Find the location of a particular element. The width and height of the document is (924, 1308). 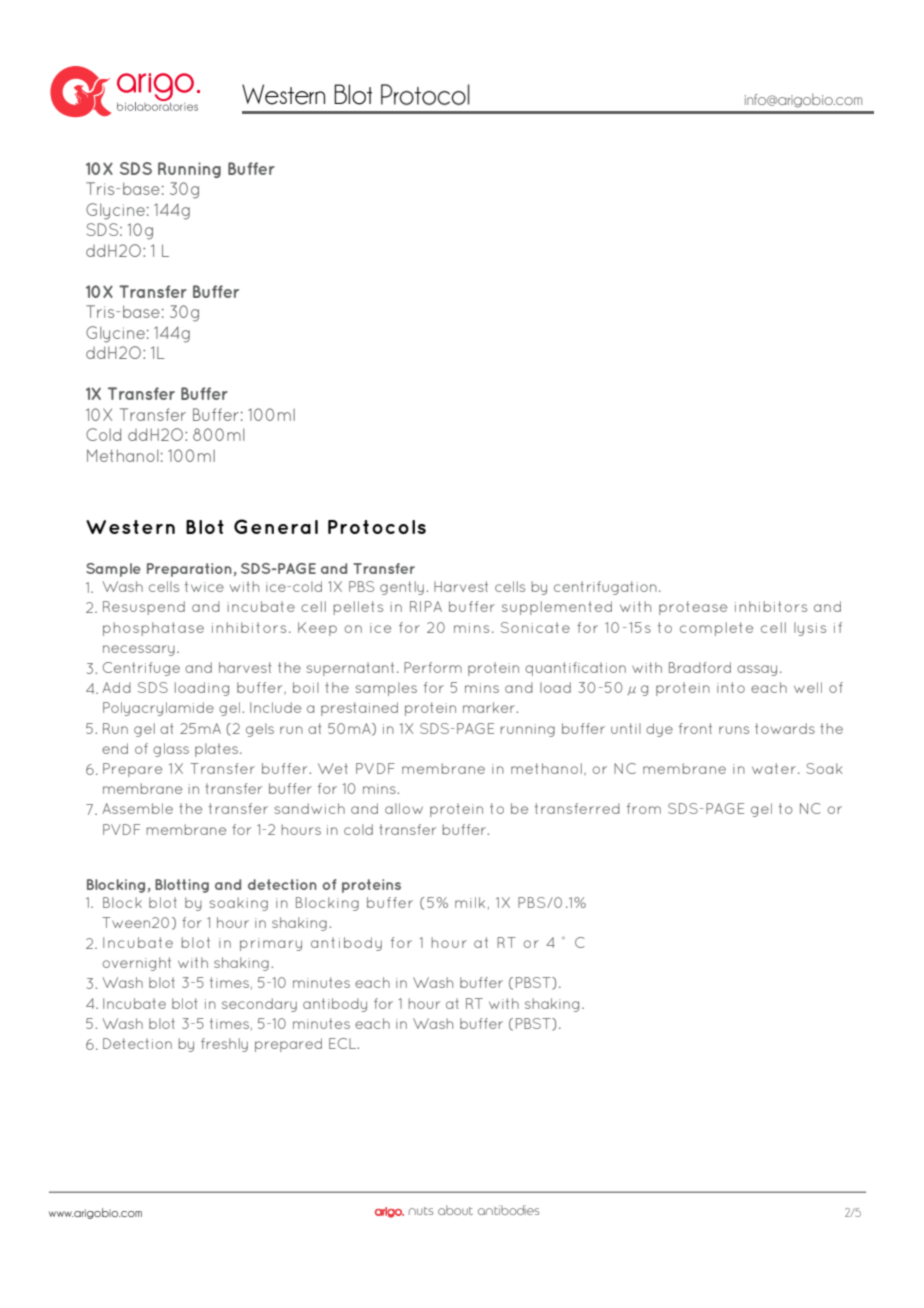

from is located at coordinates (644, 808).
